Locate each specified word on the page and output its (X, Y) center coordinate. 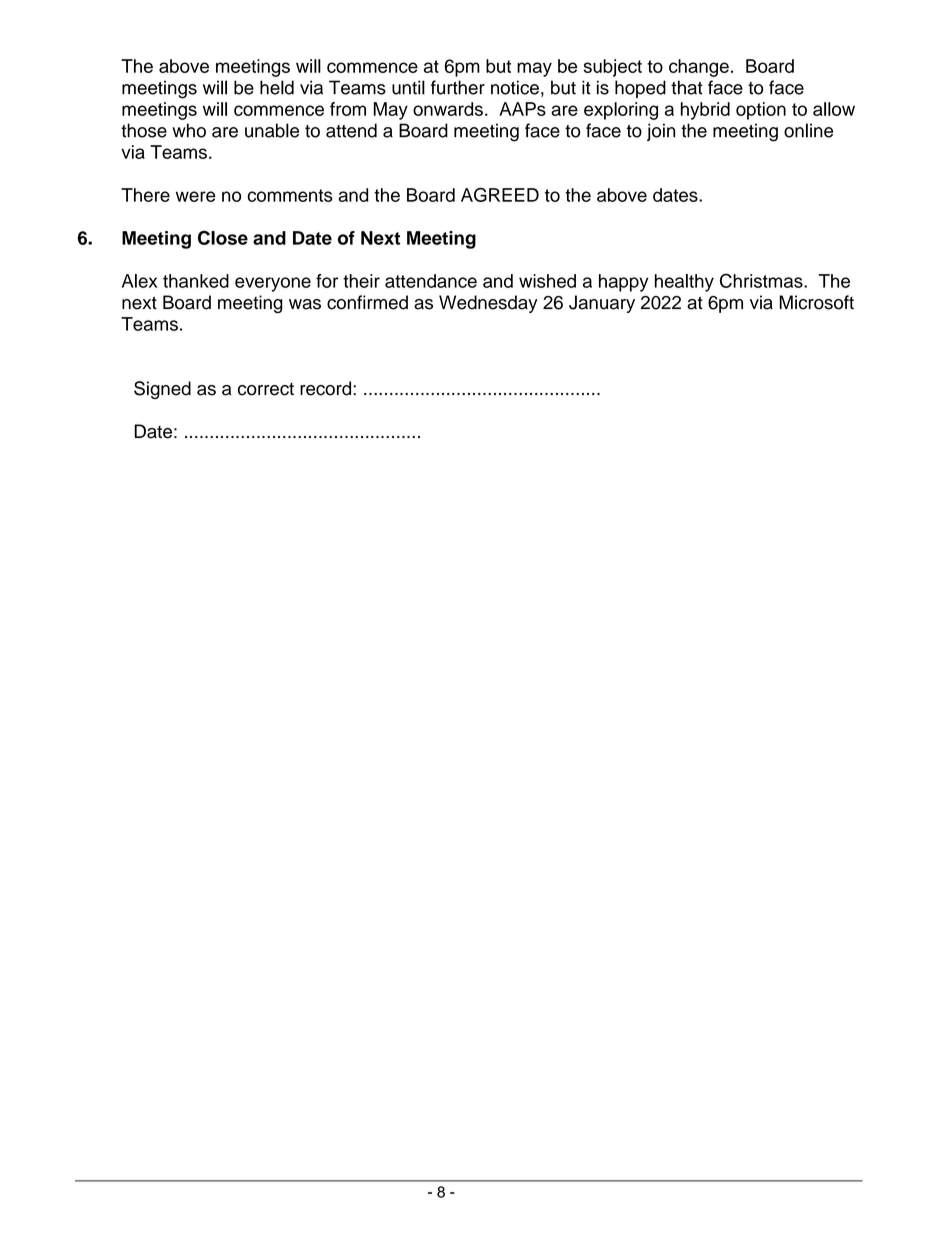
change (699, 68)
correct (266, 389)
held (277, 87)
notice (515, 87)
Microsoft (816, 302)
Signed (162, 390)
